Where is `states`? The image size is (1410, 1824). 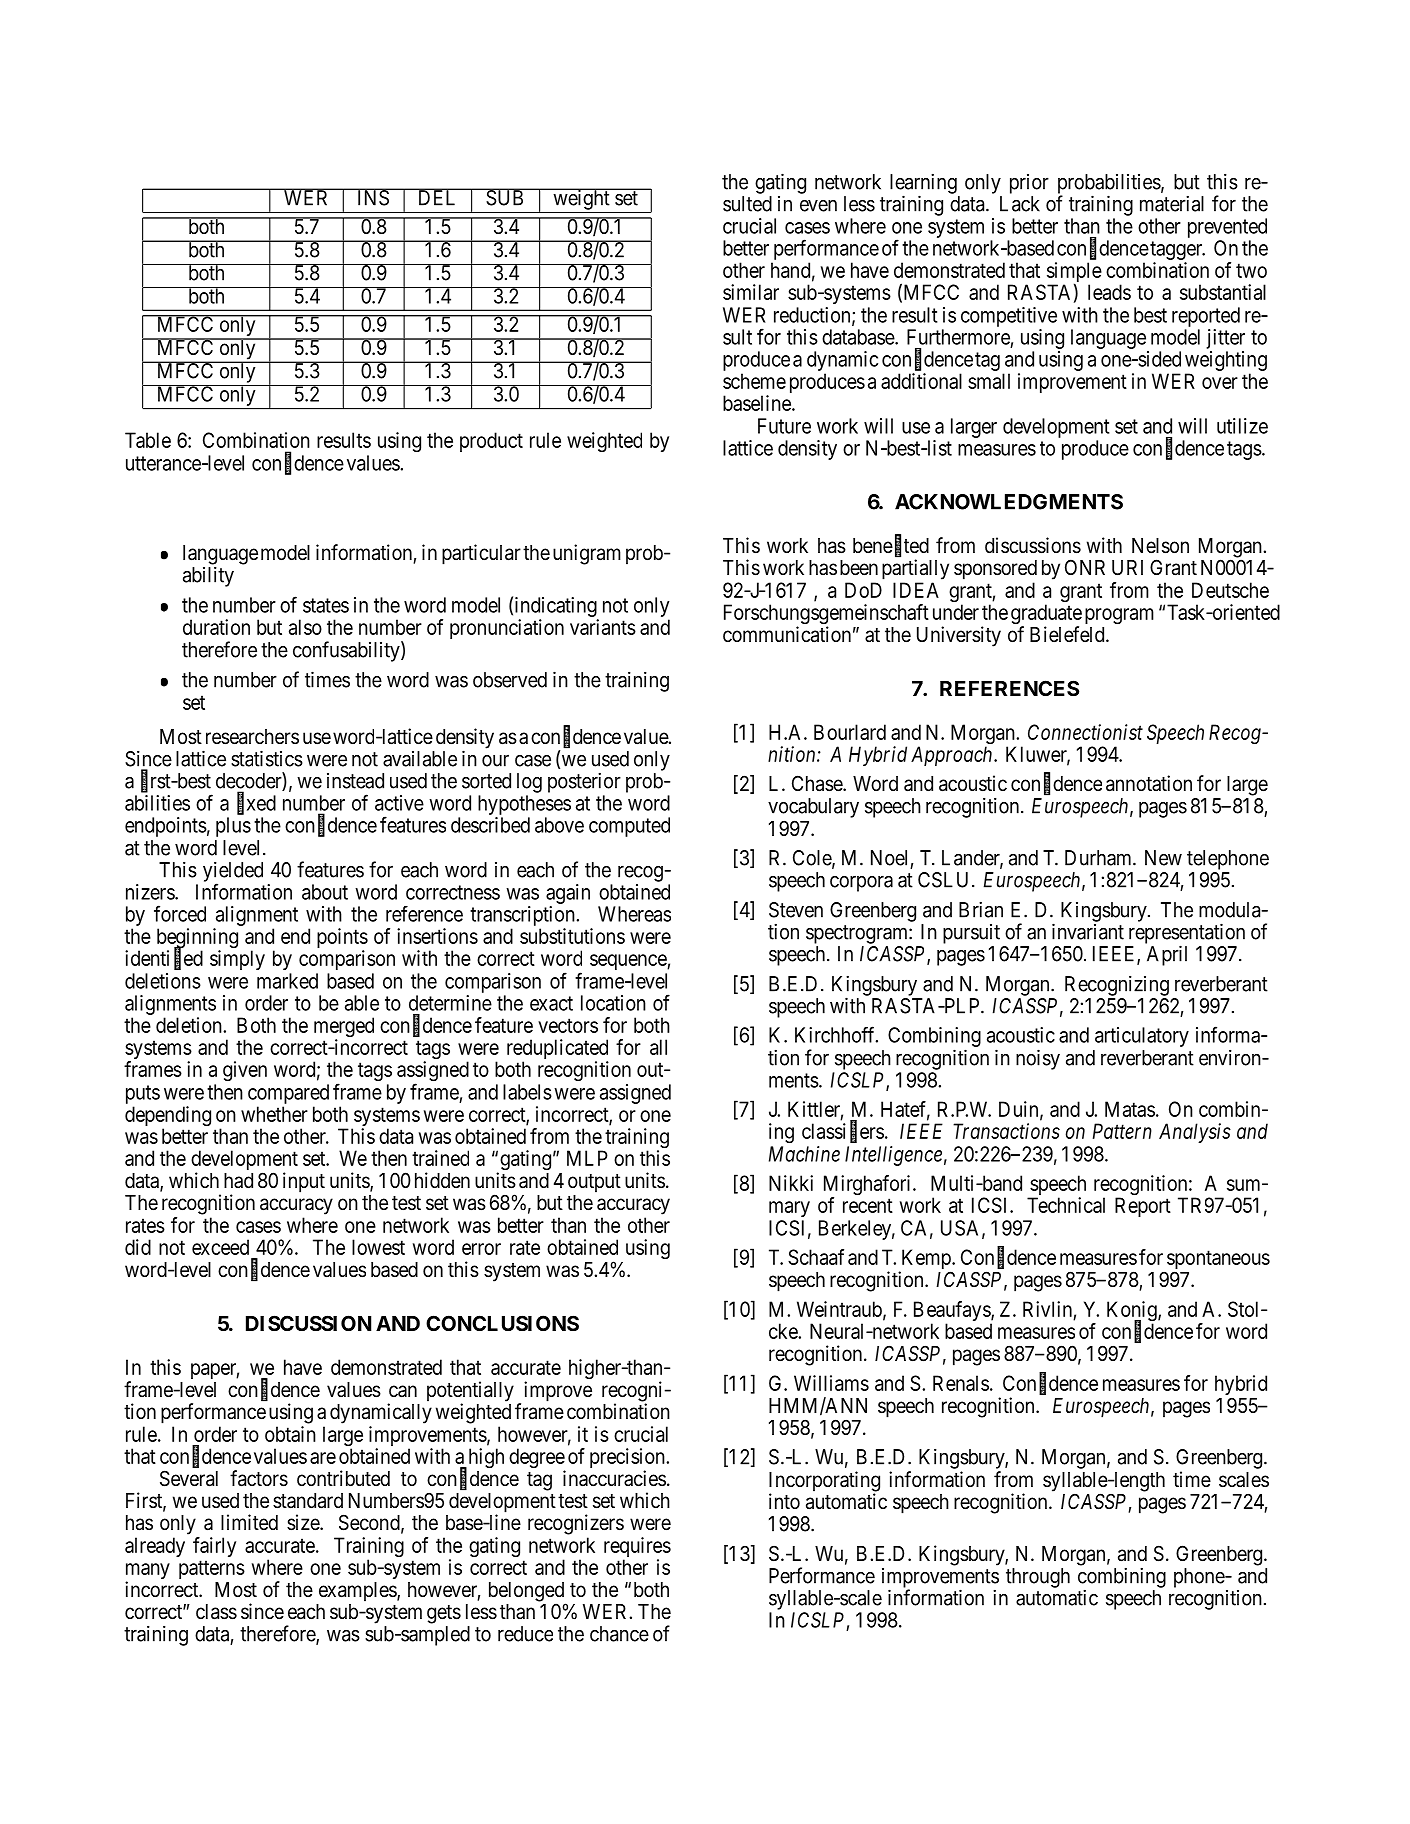 states is located at coordinates (326, 605).
